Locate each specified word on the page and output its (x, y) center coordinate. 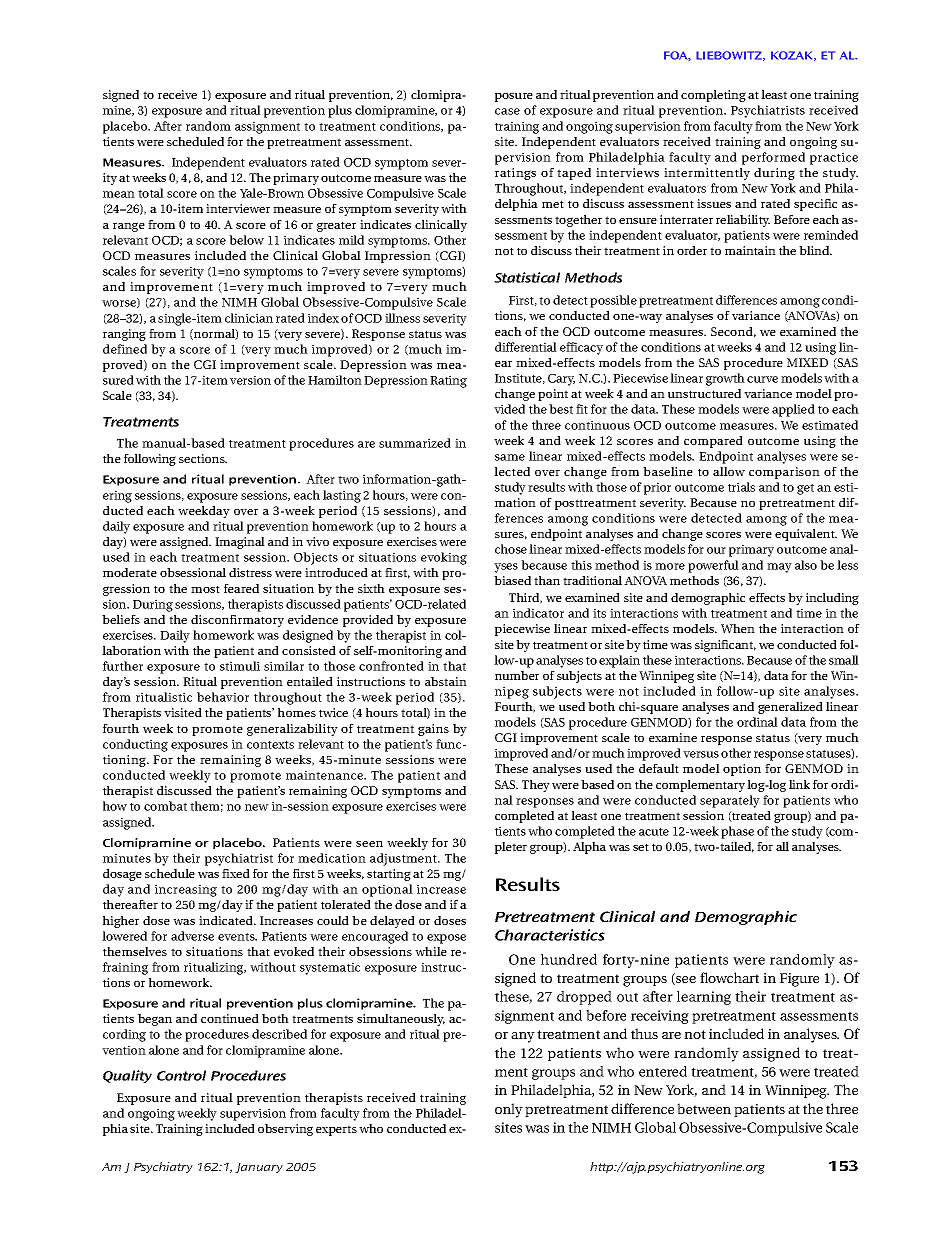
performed (773, 158)
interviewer (238, 208)
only (509, 1110)
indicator (538, 613)
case (507, 111)
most (205, 589)
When (738, 628)
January (259, 1168)
